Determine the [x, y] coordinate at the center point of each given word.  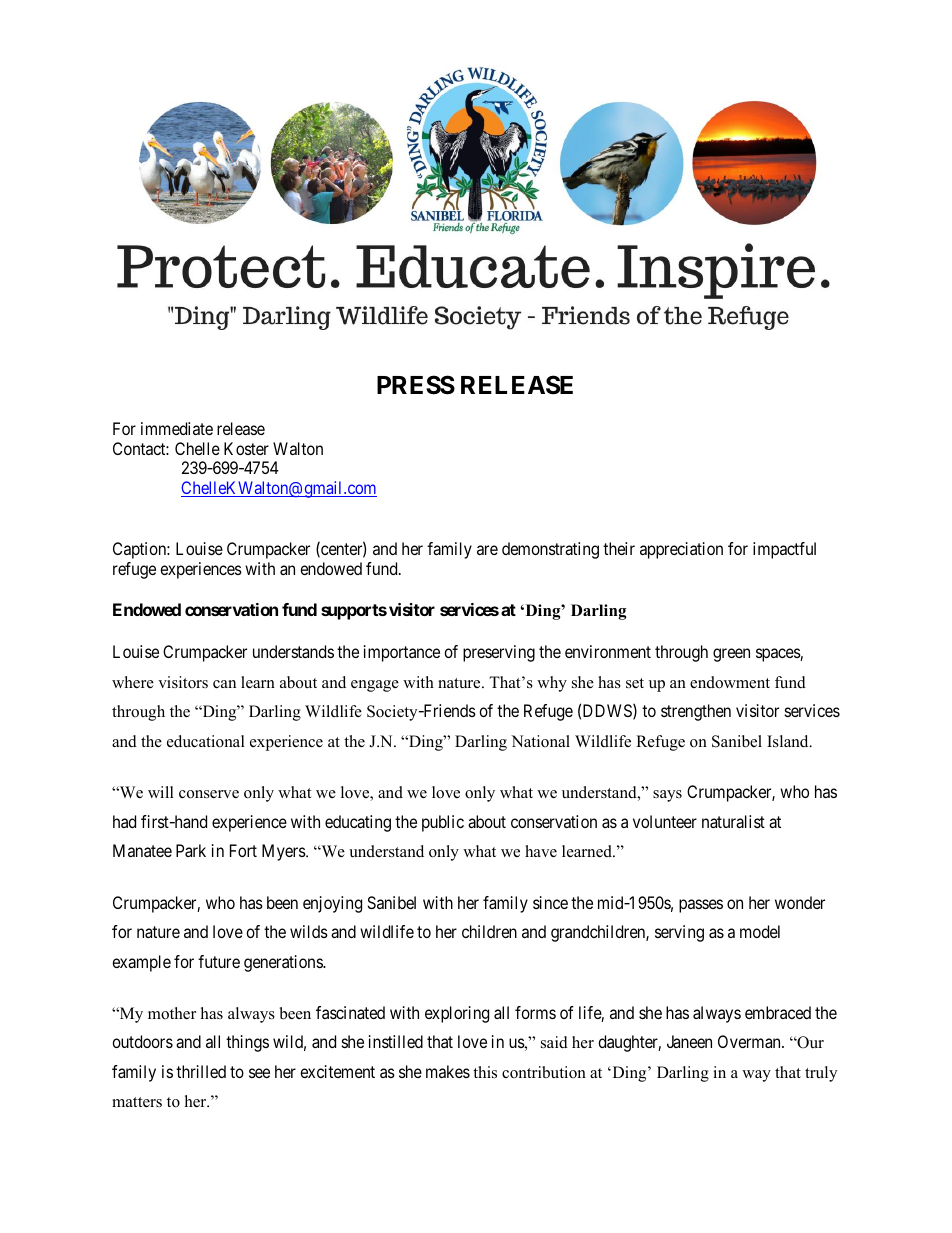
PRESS [416, 385]
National [540, 741]
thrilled [201, 1071]
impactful [784, 550]
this [485, 1072]
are [487, 550]
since [550, 902]
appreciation [681, 550]
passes [701, 906]
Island [789, 741]
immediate [177, 428]
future [219, 961]
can [224, 684]
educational [206, 741]
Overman [750, 1041]
